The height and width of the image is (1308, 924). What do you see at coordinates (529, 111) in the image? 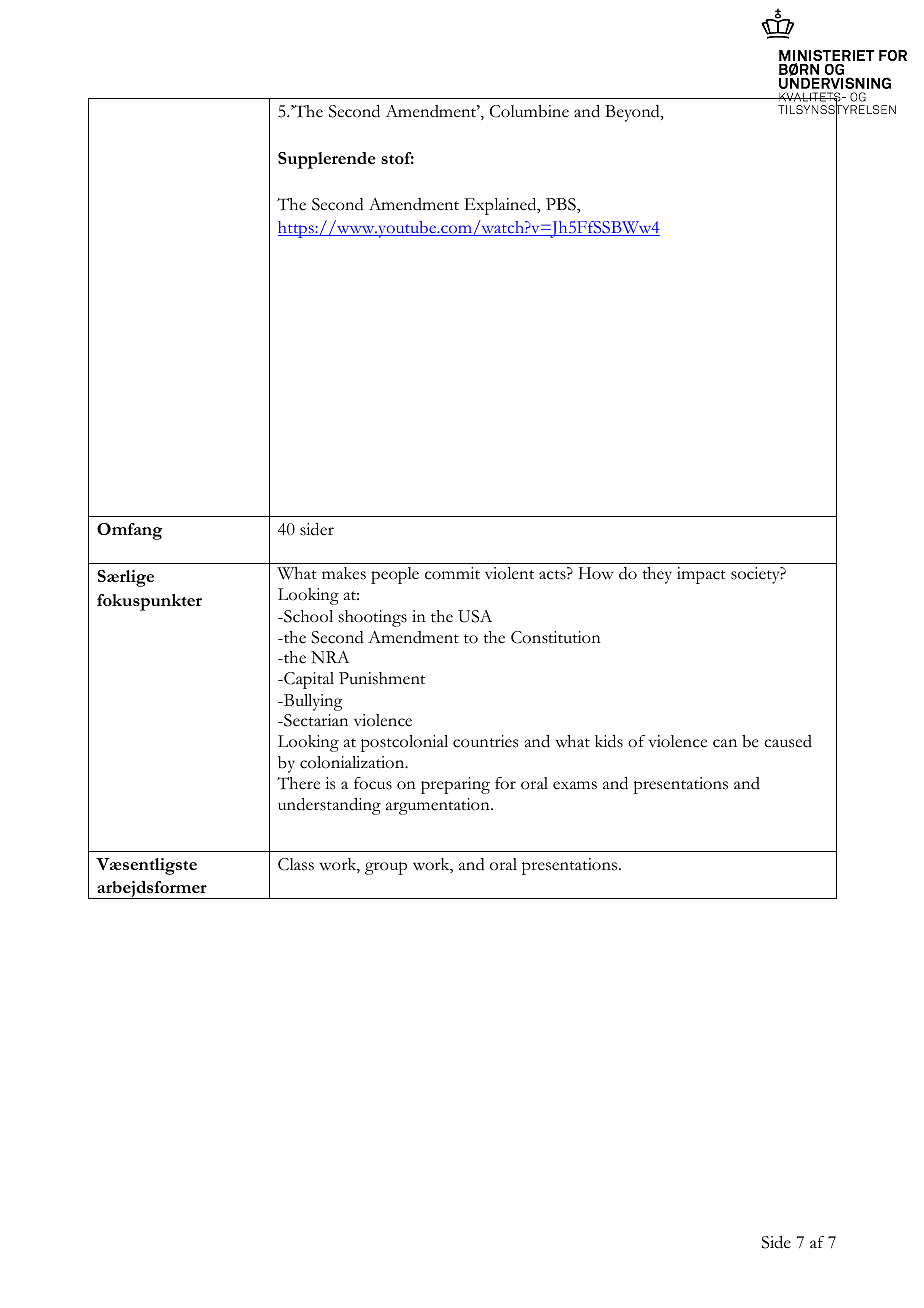
I see `Columbine` at bounding box center [529, 111].
